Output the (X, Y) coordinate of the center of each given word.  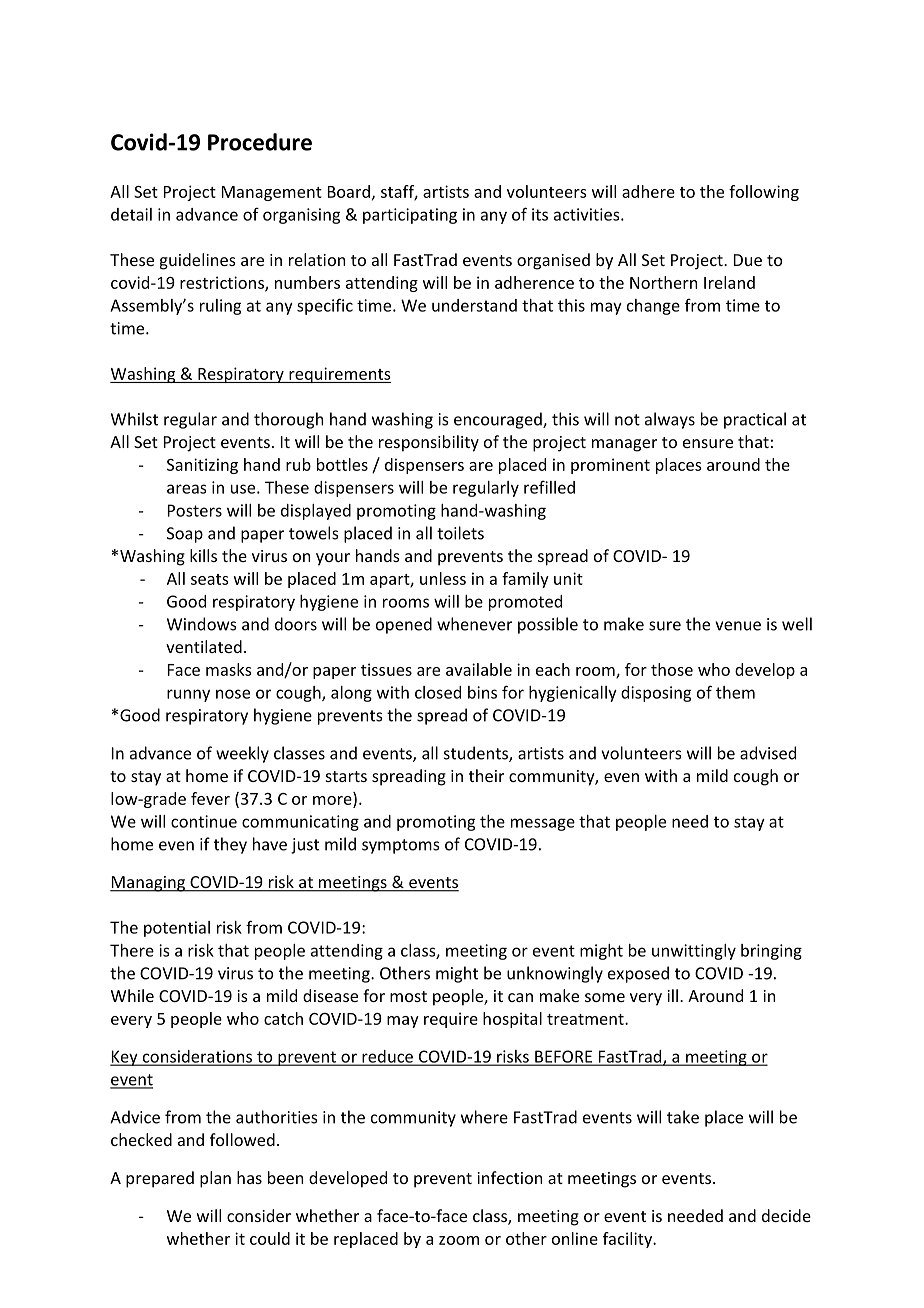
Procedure (260, 142)
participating (410, 216)
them (735, 692)
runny (188, 695)
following (764, 193)
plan (215, 1179)
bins (482, 692)
